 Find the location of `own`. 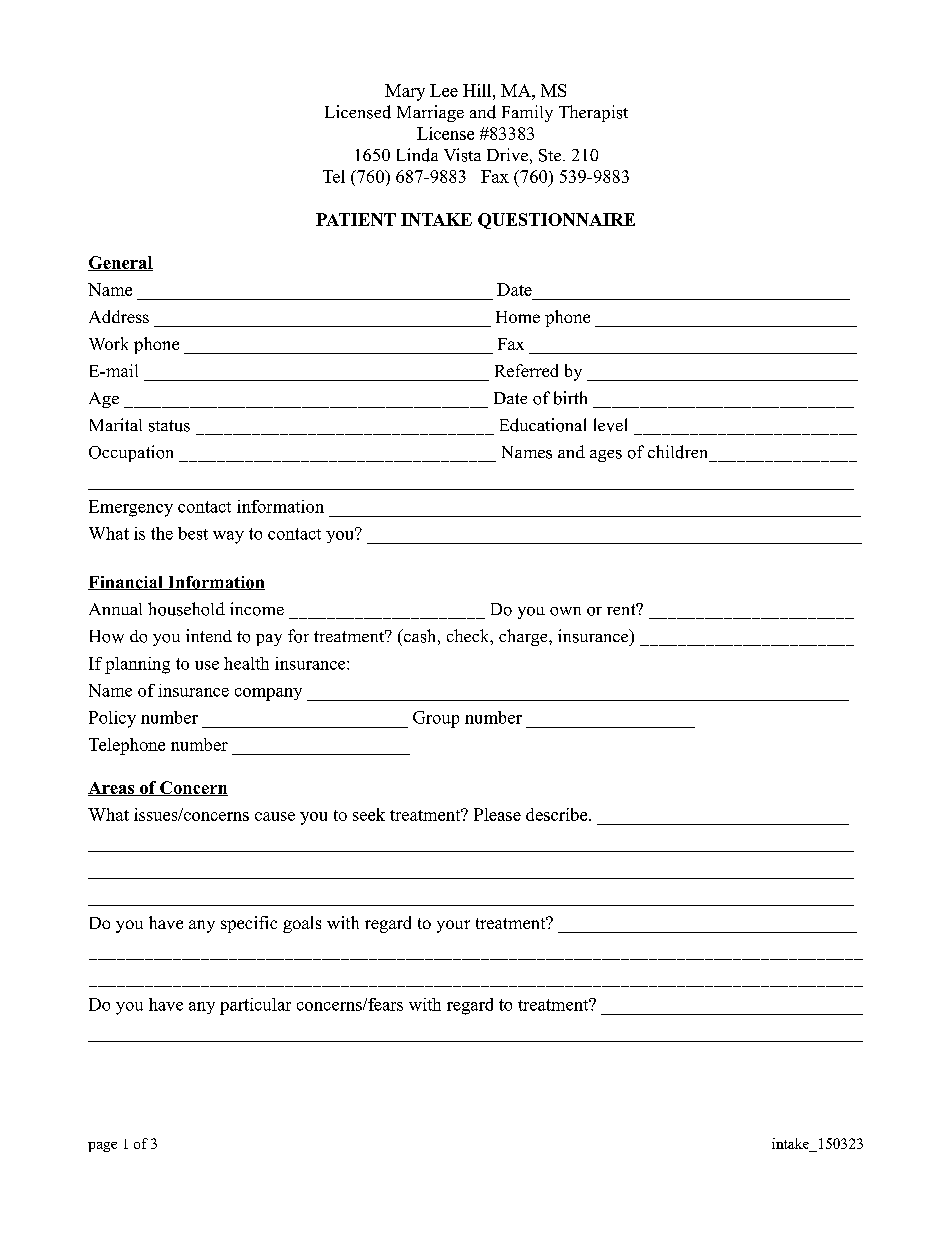

own is located at coordinates (565, 611).
